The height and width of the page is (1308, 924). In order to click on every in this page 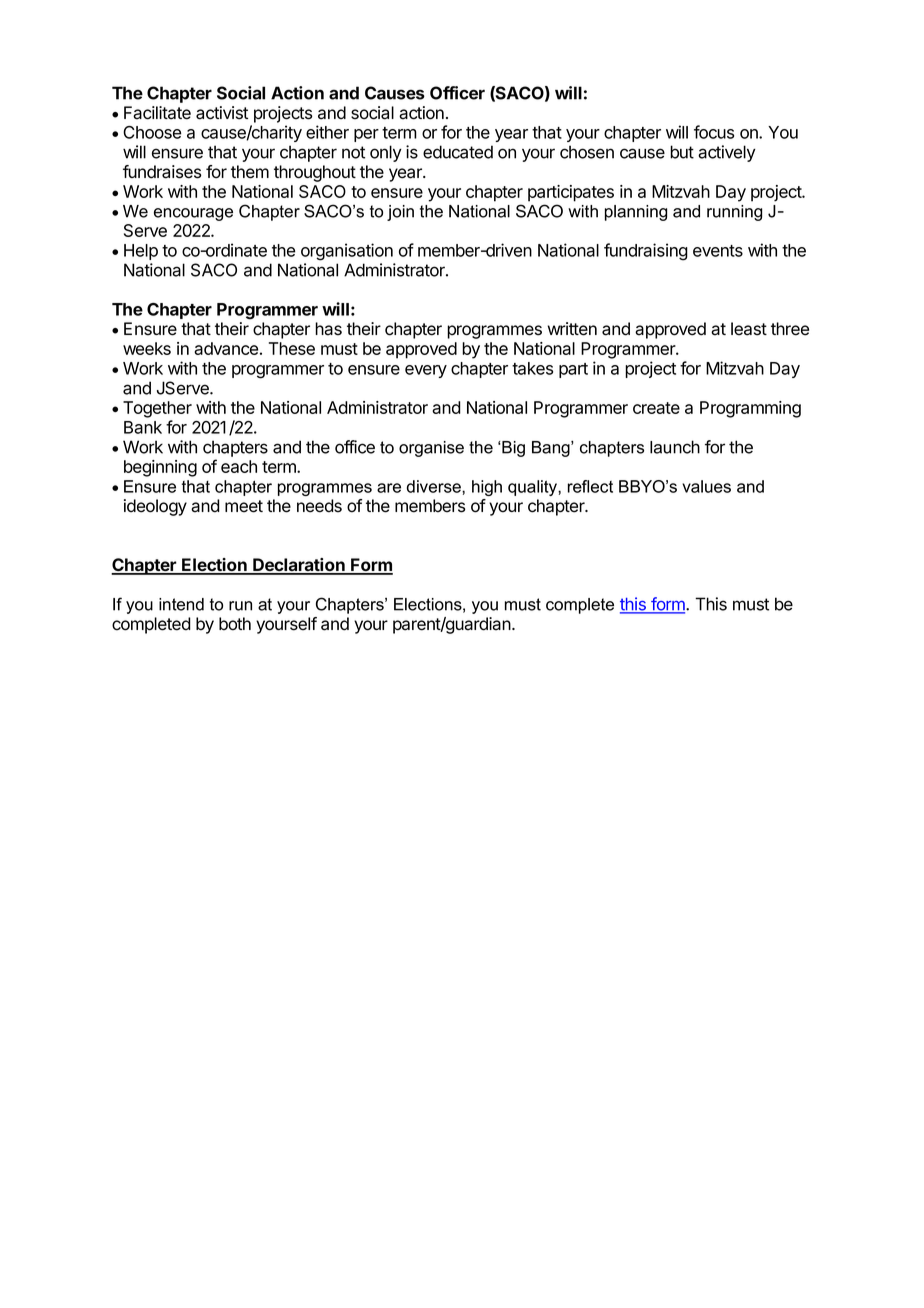, I will do `click(426, 371)`.
